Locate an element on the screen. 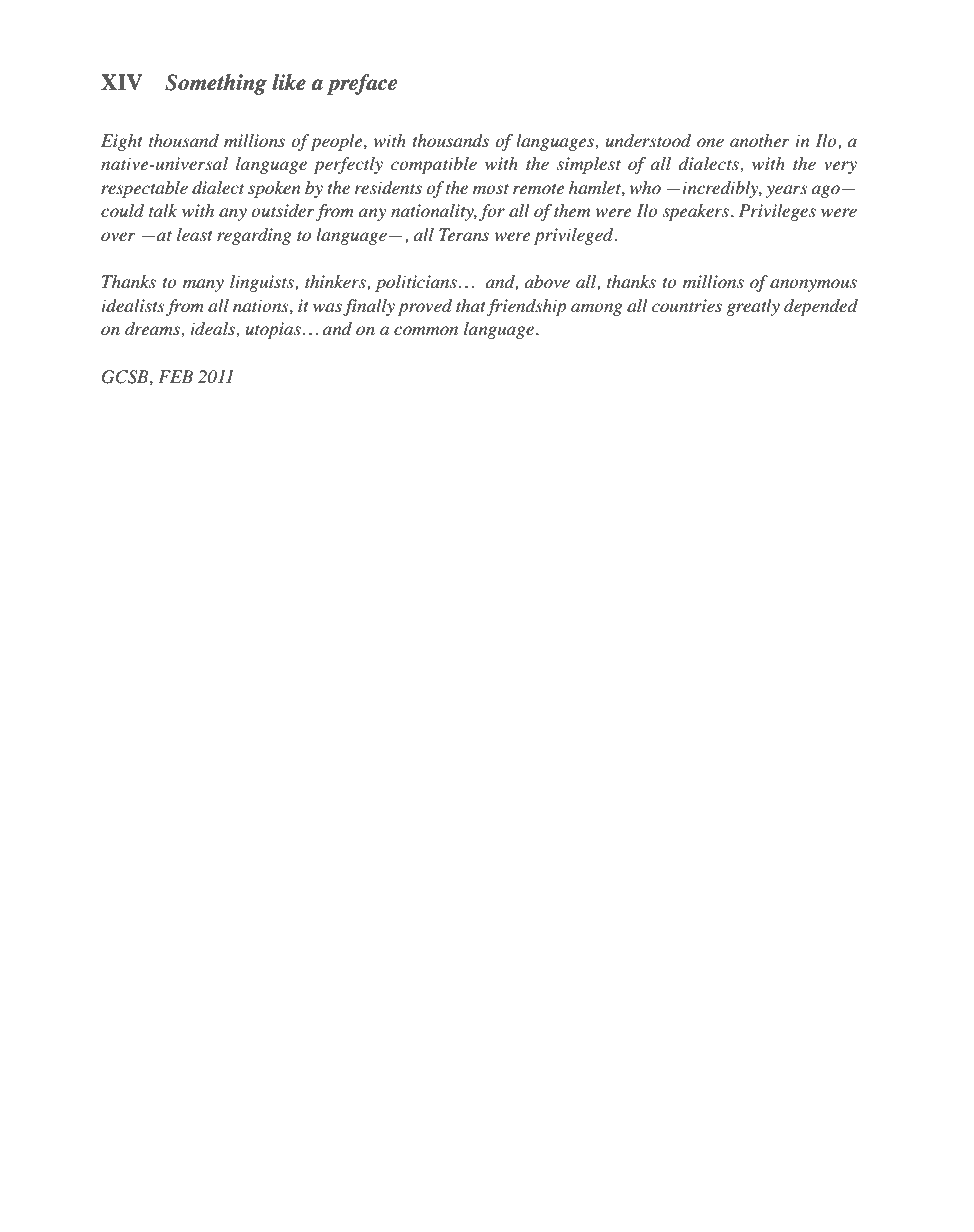  another is located at coordinates (760, 141).
